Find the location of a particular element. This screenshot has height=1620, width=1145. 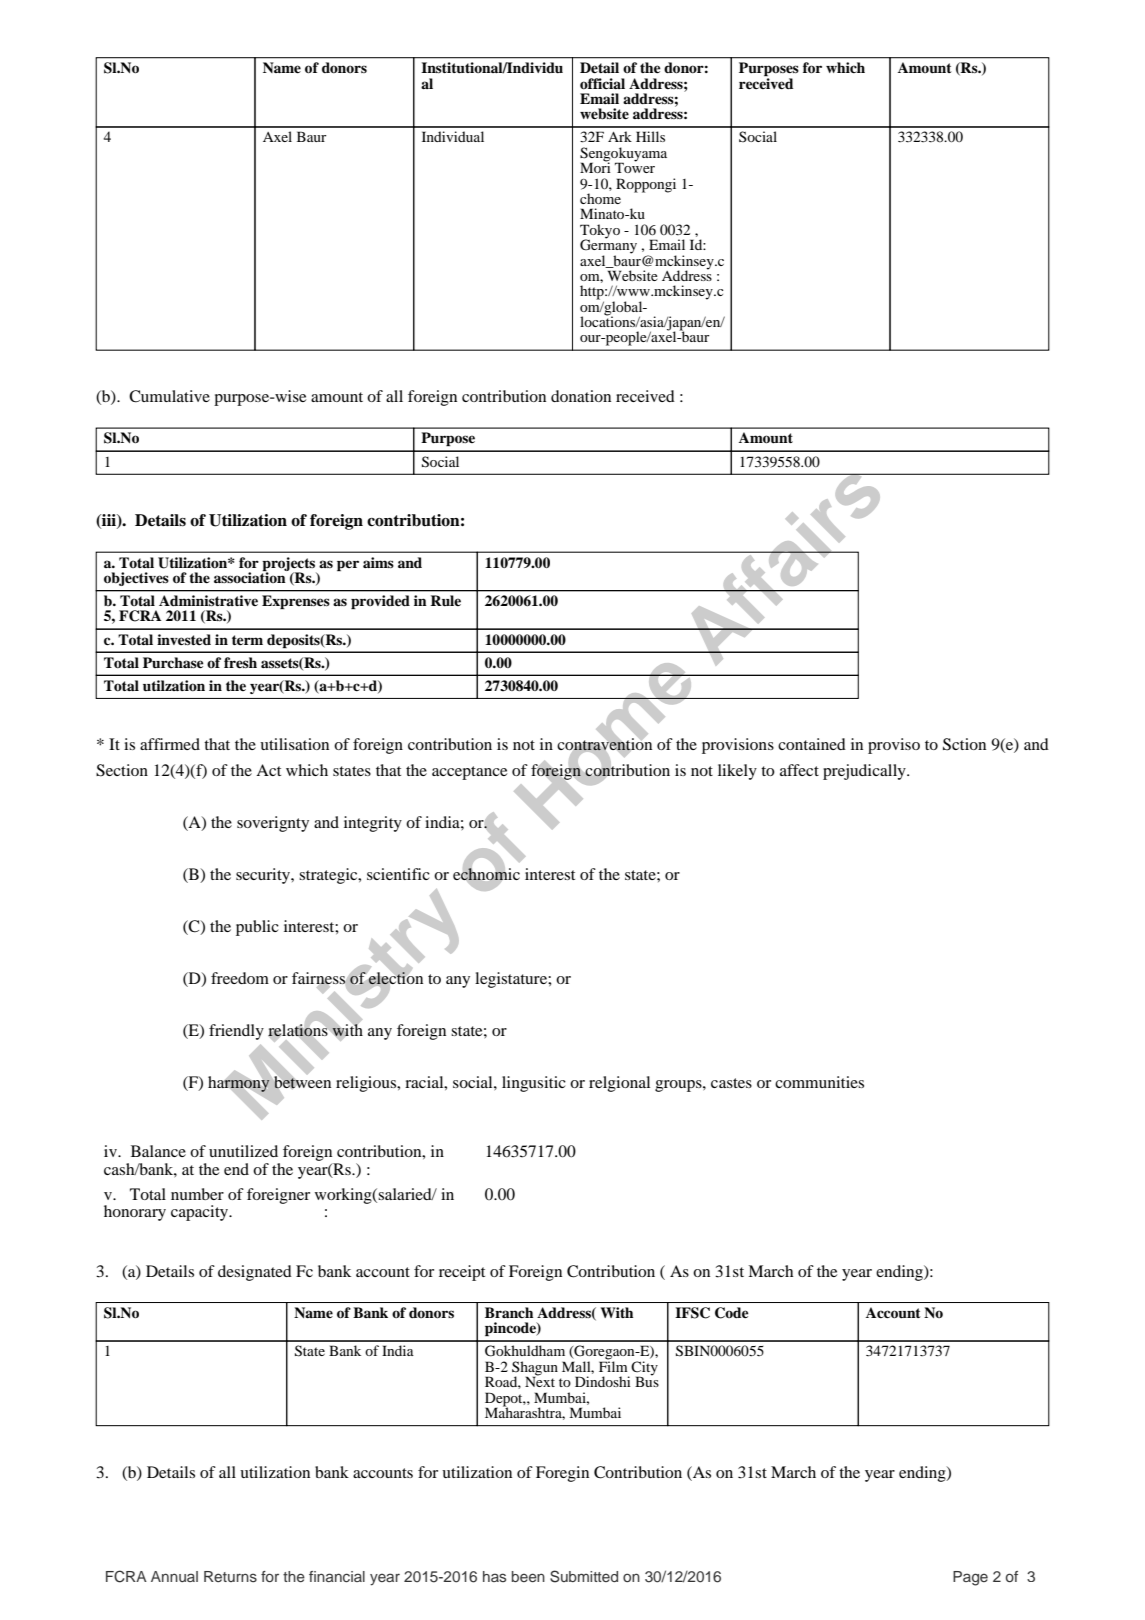

been is located at coordinates (528, 1576).
